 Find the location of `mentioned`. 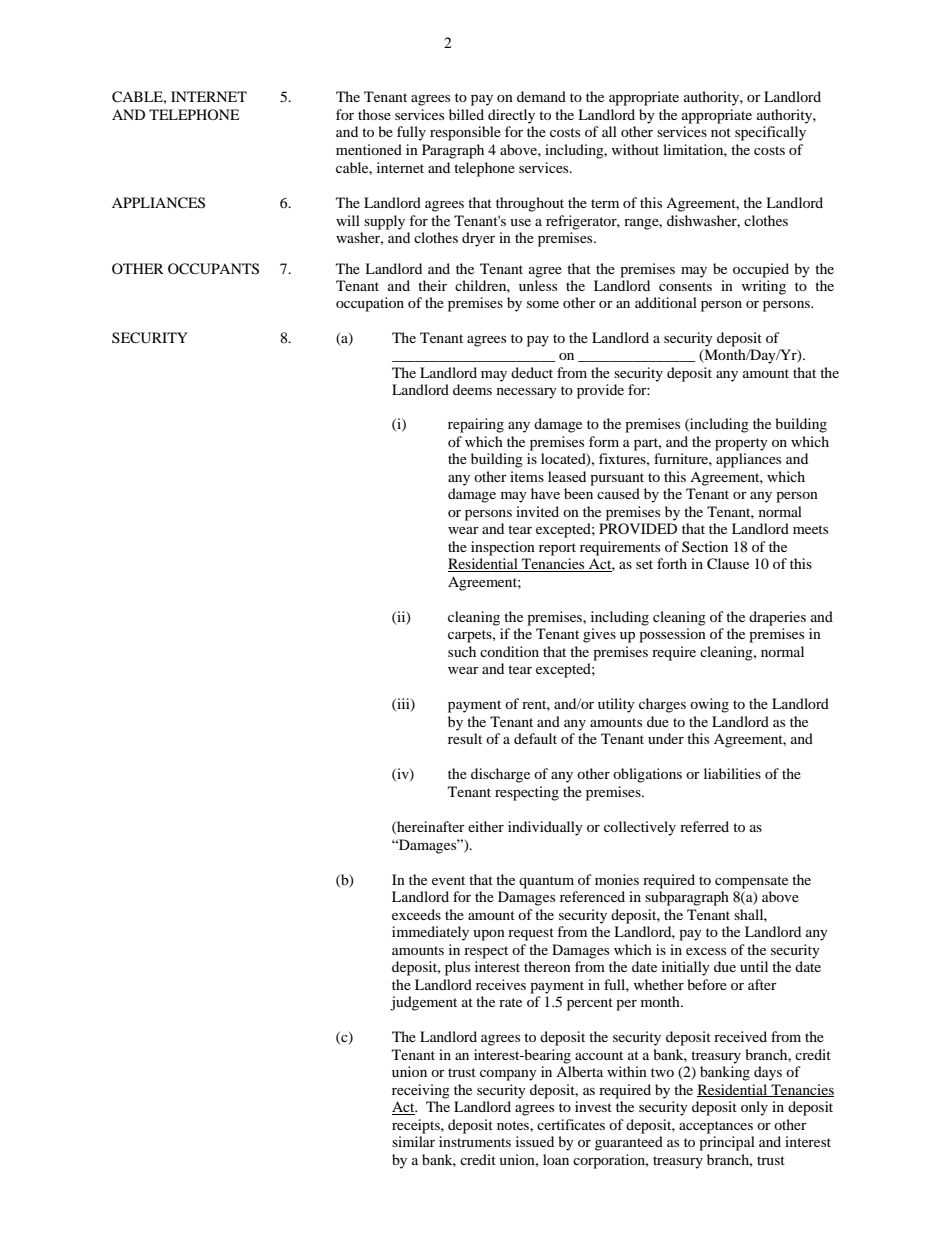

mentioned is located at coordinates (369, 149).
